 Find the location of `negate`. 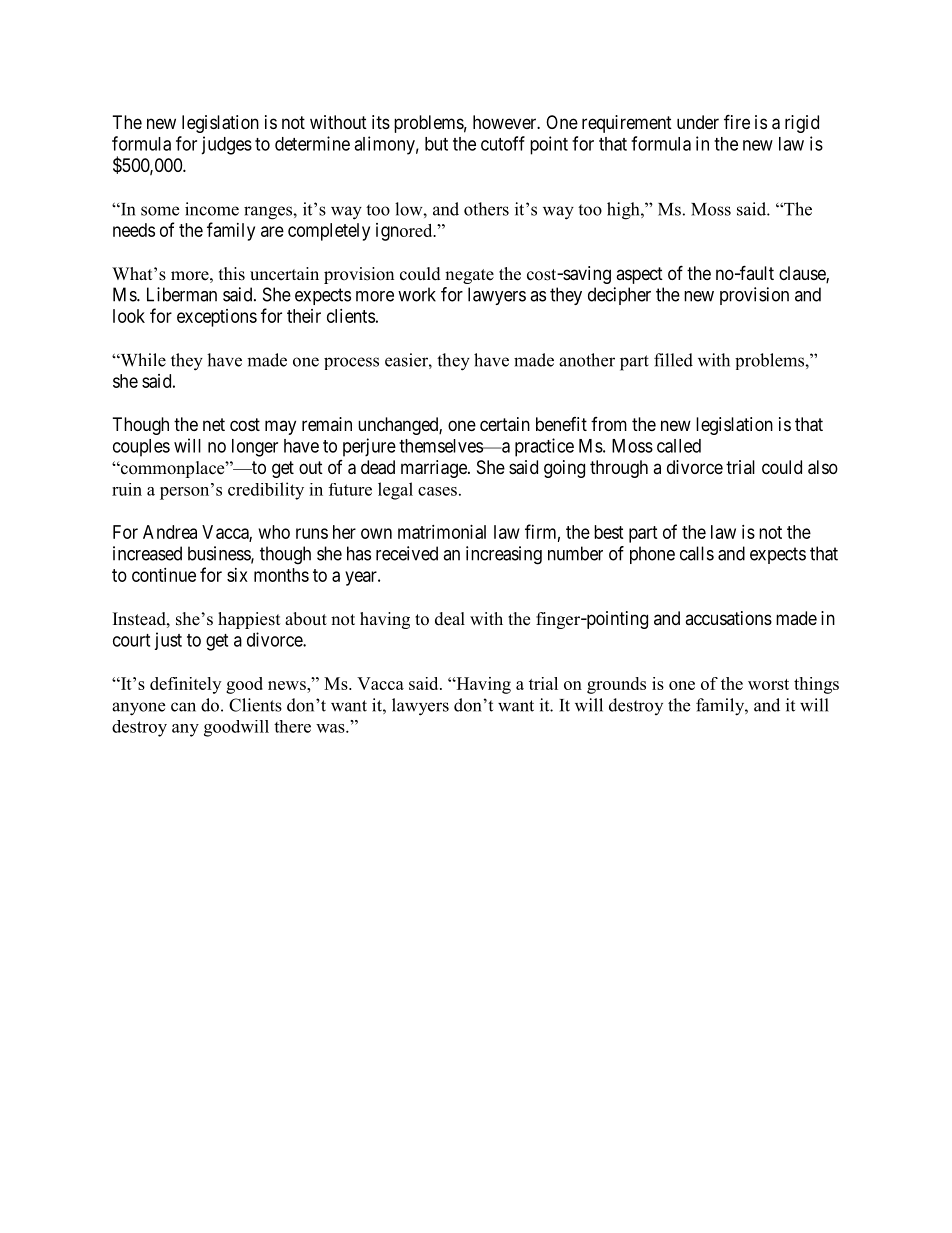

negate is located at coordinates (469, 276).
